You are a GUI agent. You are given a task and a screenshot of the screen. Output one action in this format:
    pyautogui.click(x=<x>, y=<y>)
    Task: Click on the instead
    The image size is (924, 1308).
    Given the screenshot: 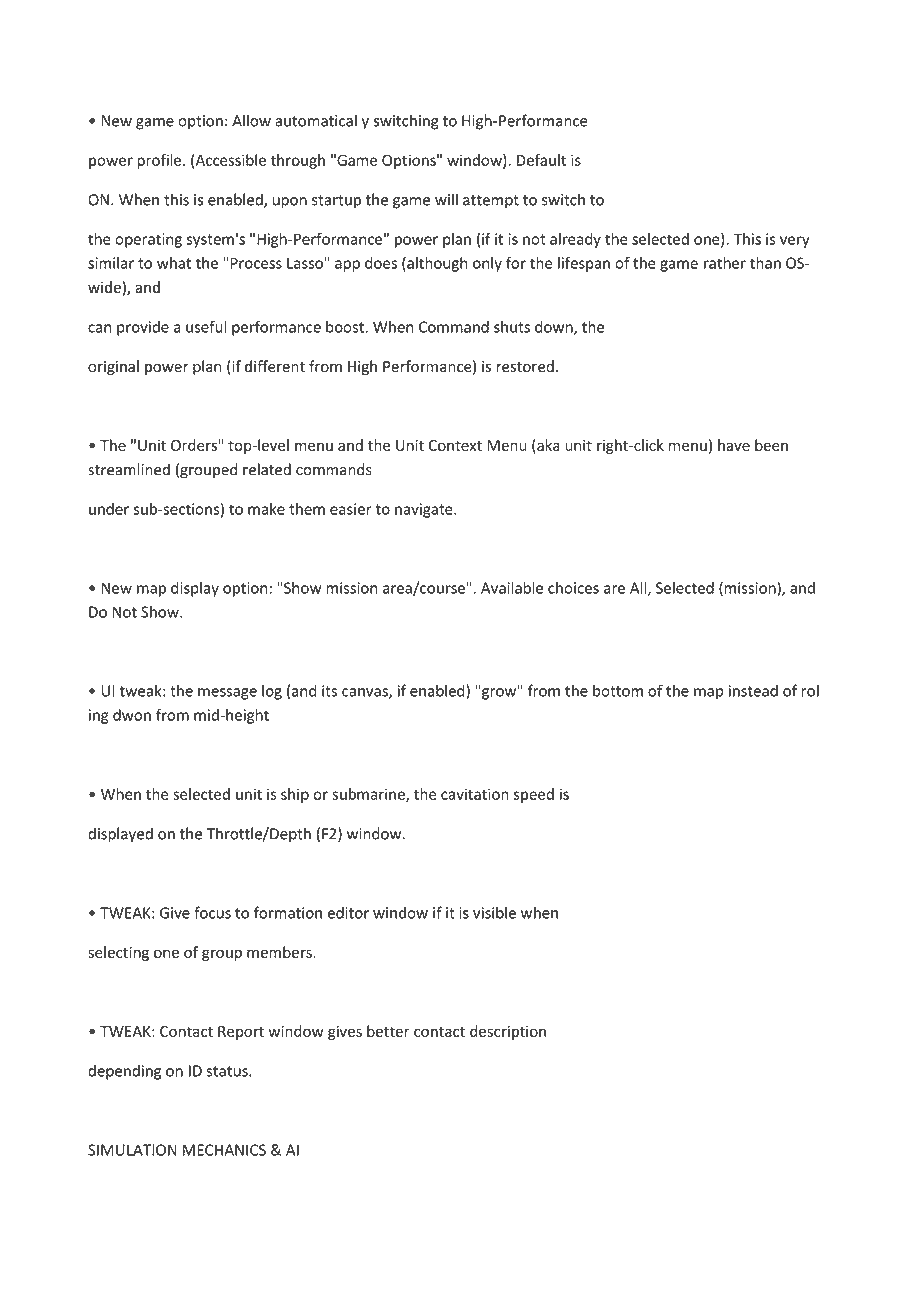 What is the action you would take?
    pyautogui.click(x=753, y=690)
